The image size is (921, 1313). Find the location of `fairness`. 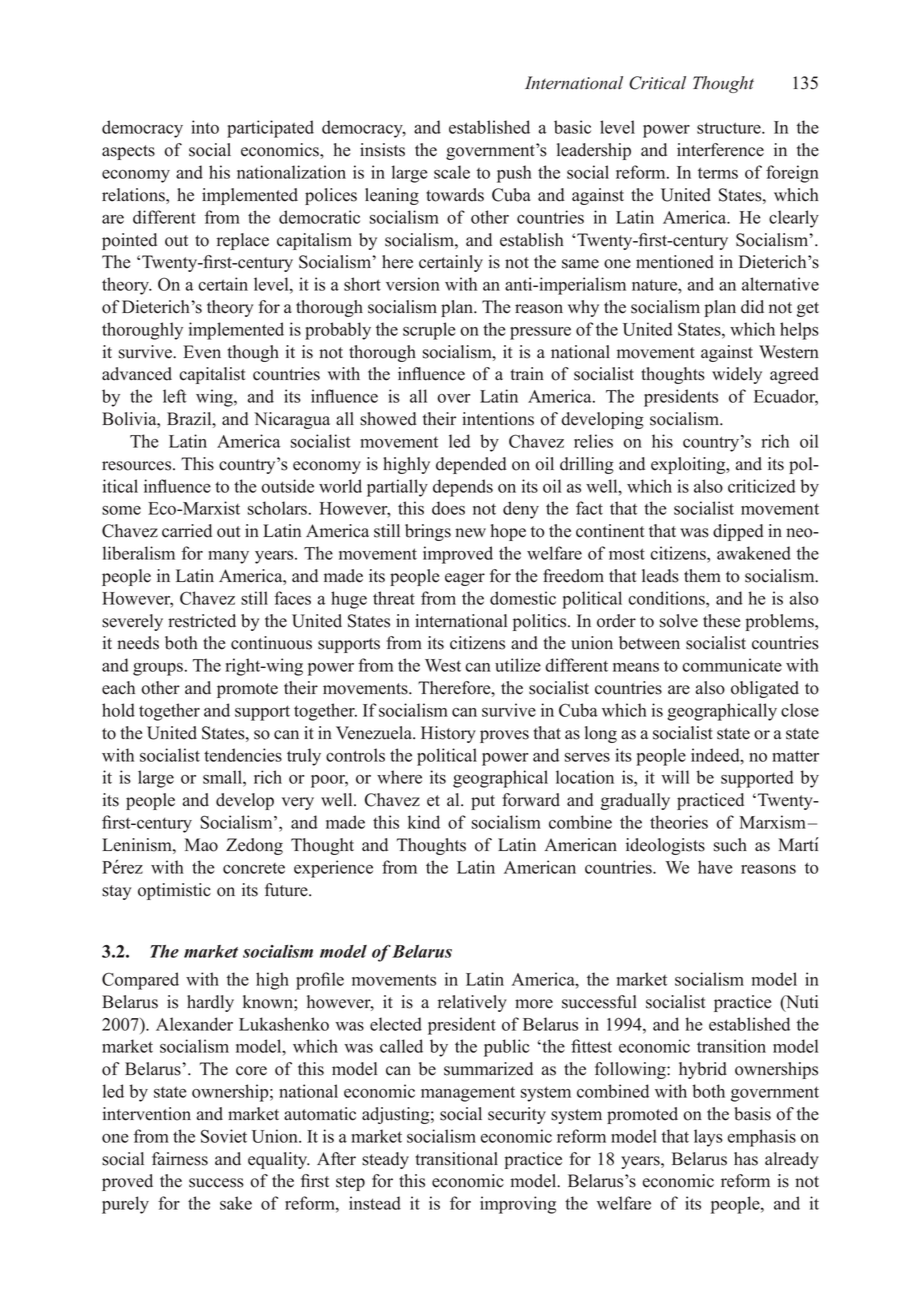

fairness is located at coordinates (180, 1159).
